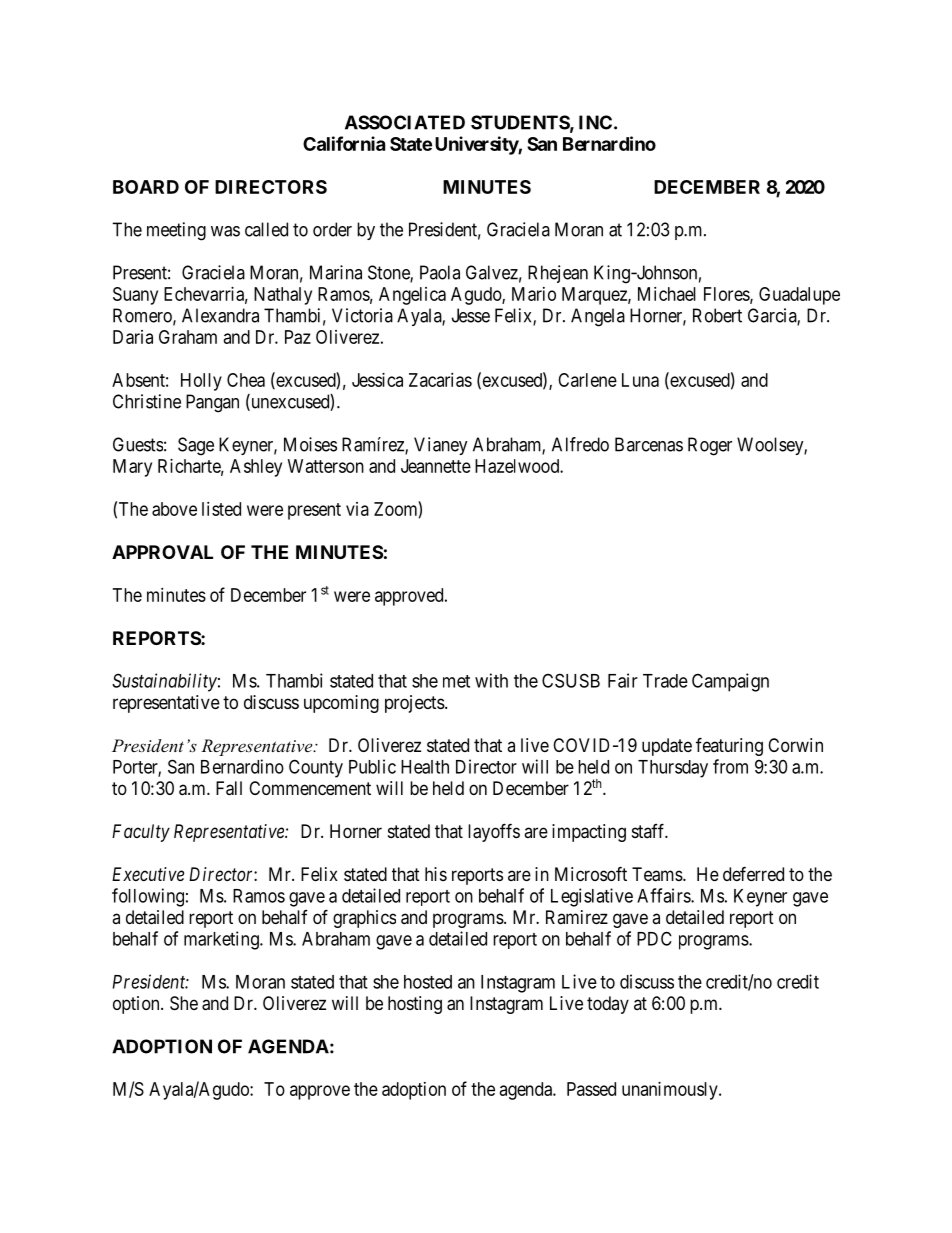  Describe the element at coordinates (456, 681) in the screenshot. I see `met` at that location.
